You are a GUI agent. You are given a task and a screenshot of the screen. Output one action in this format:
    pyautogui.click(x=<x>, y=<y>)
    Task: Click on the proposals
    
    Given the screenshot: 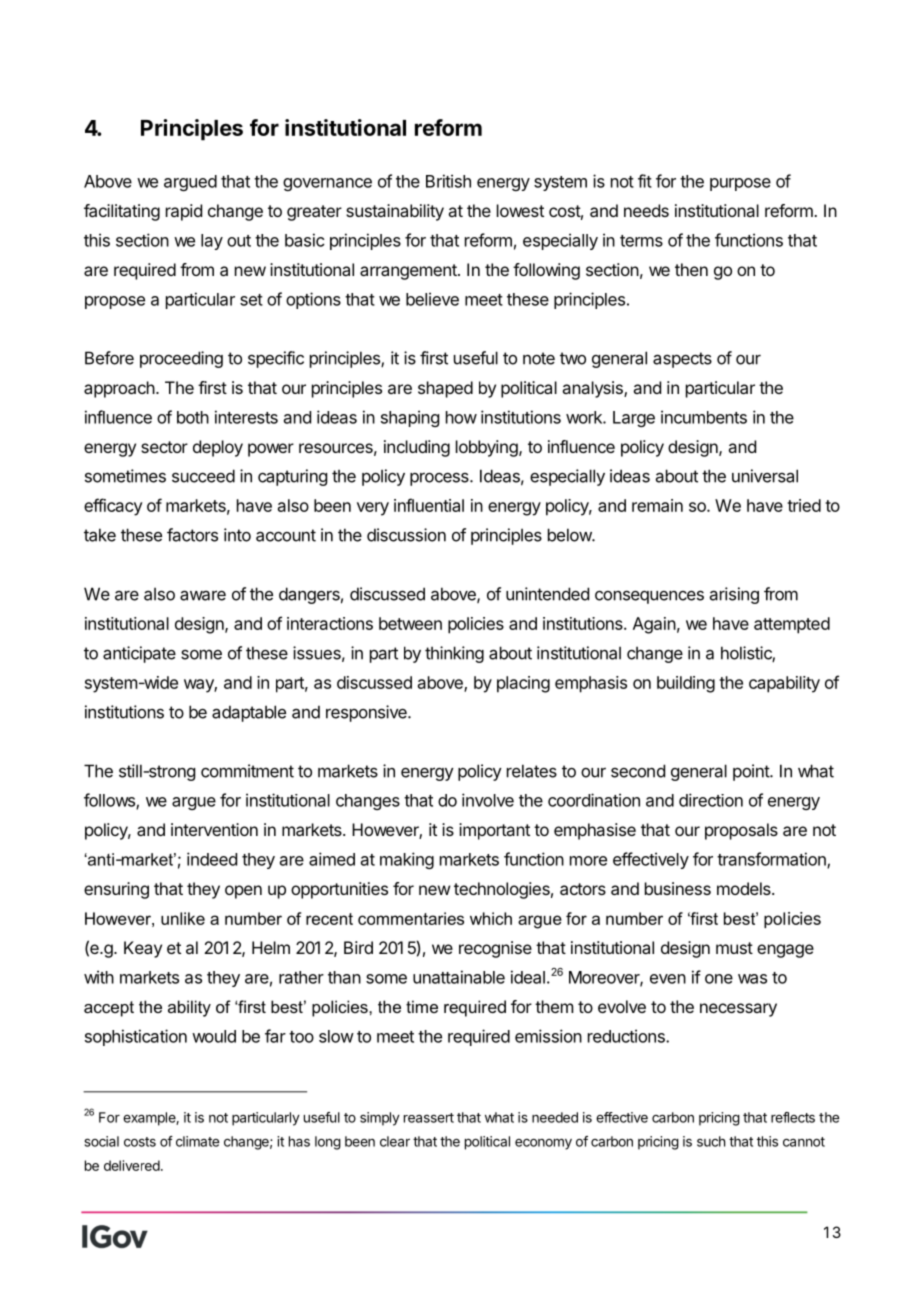 What is the action you would take?
    pyautogui.click(x=741, y=831)
